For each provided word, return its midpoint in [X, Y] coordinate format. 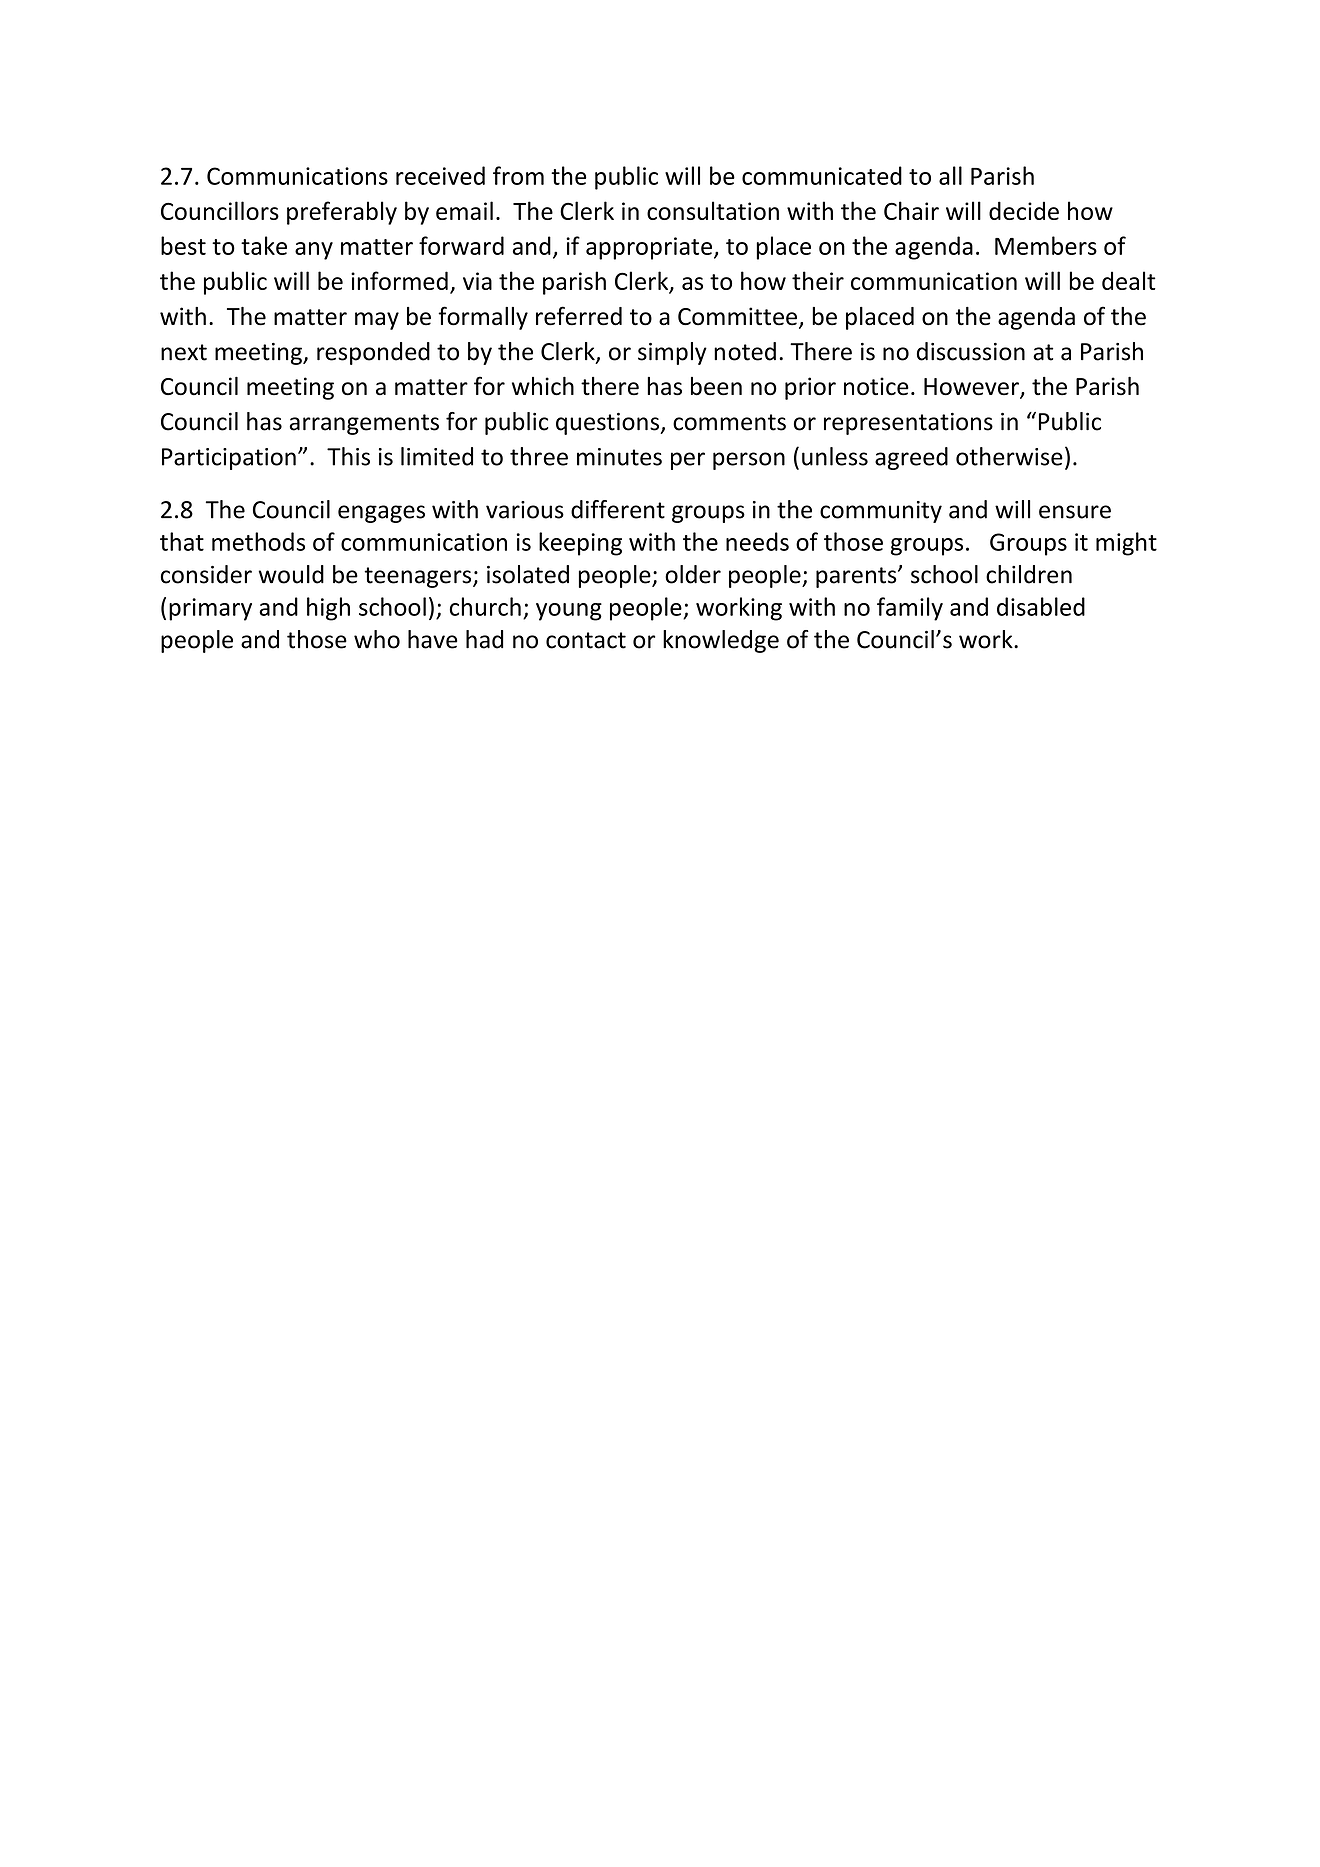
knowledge [721, 641]
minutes [619, 457]
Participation [229, 459]
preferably [342, 213]
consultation [713, 210]
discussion [971, 351]
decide [1024, 210]
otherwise [1009, 456]
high [328, 609]
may [377, 321]
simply [672, 353]
